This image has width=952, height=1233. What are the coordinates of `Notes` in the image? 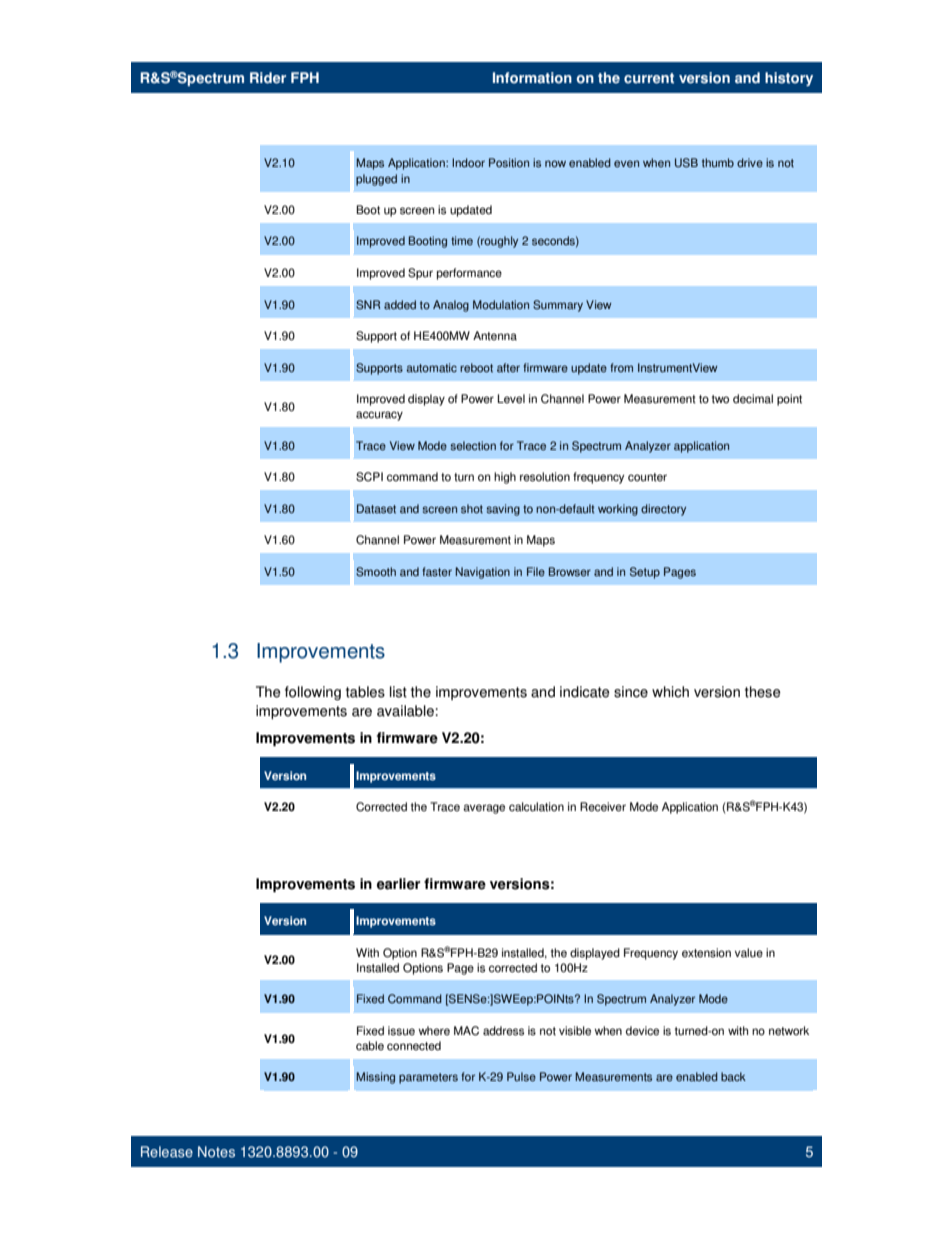 It's located at (216, 1152).
